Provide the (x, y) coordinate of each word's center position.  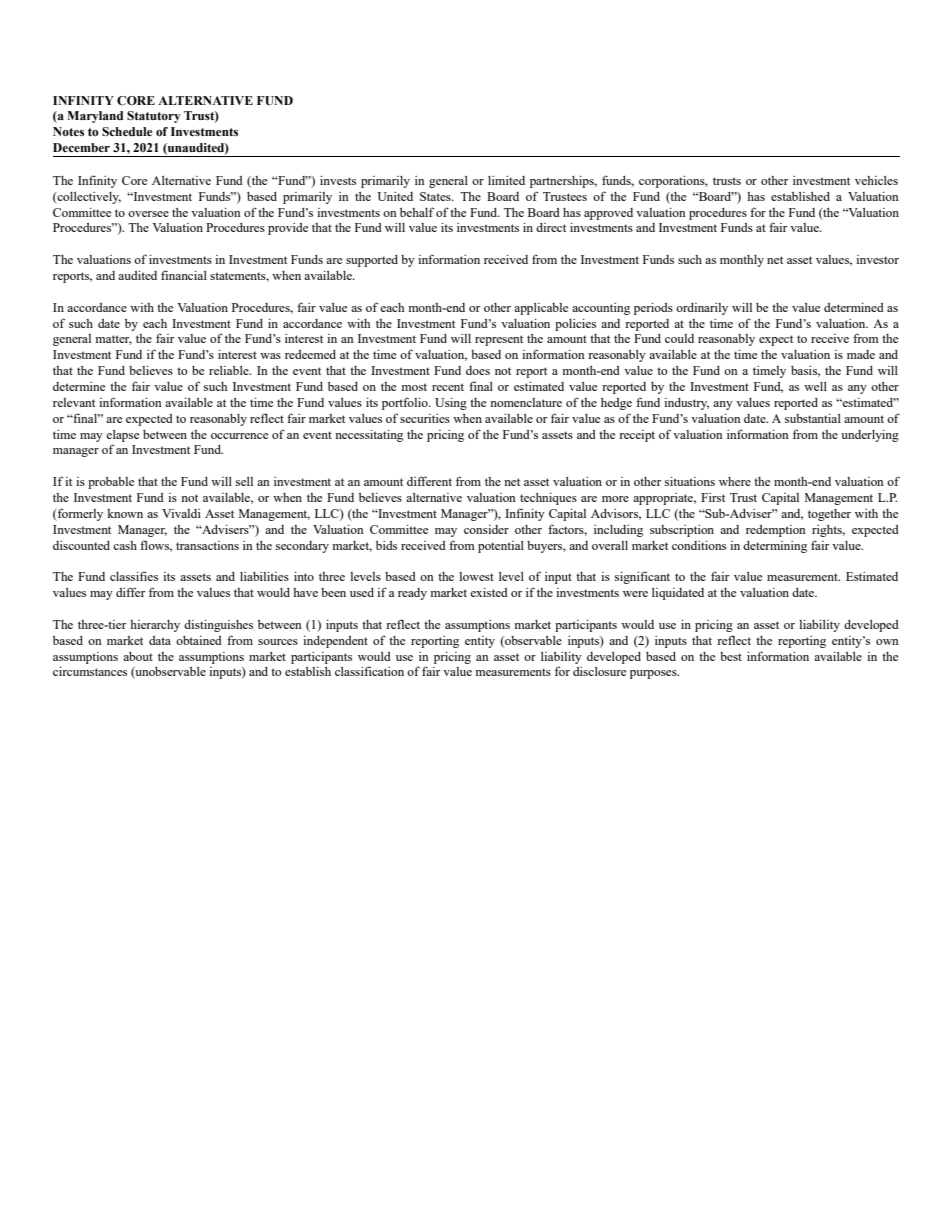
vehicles (876, 180)
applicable (541, 309)
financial (184, 275)
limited (506, 180)
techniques (548, 499)
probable (111, 483)
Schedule (127, 131)
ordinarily (702, 309)
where (735, 481)
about (138, 656)
